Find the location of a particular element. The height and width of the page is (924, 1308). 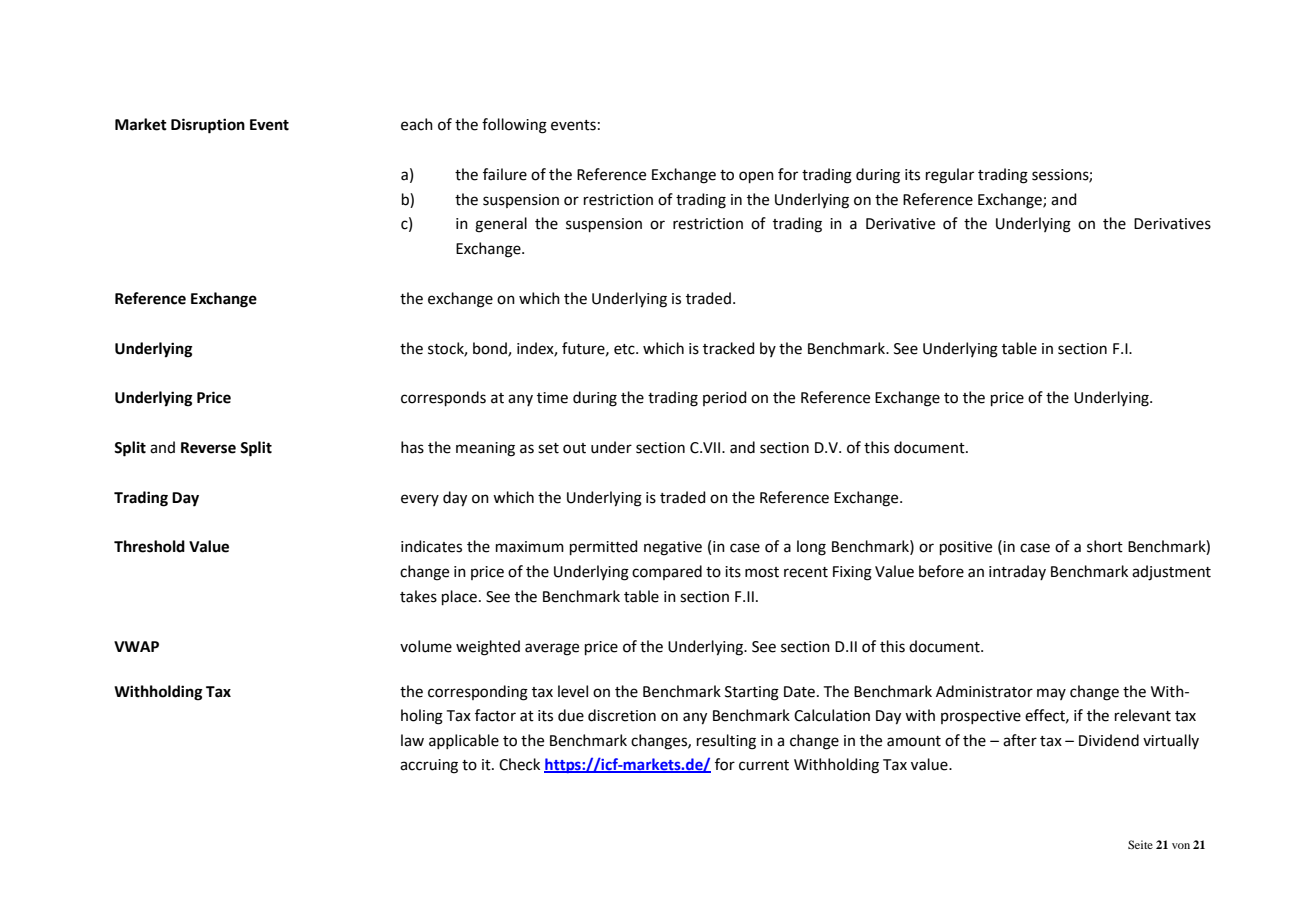

VWAP is located at coordinates (136, 646).
